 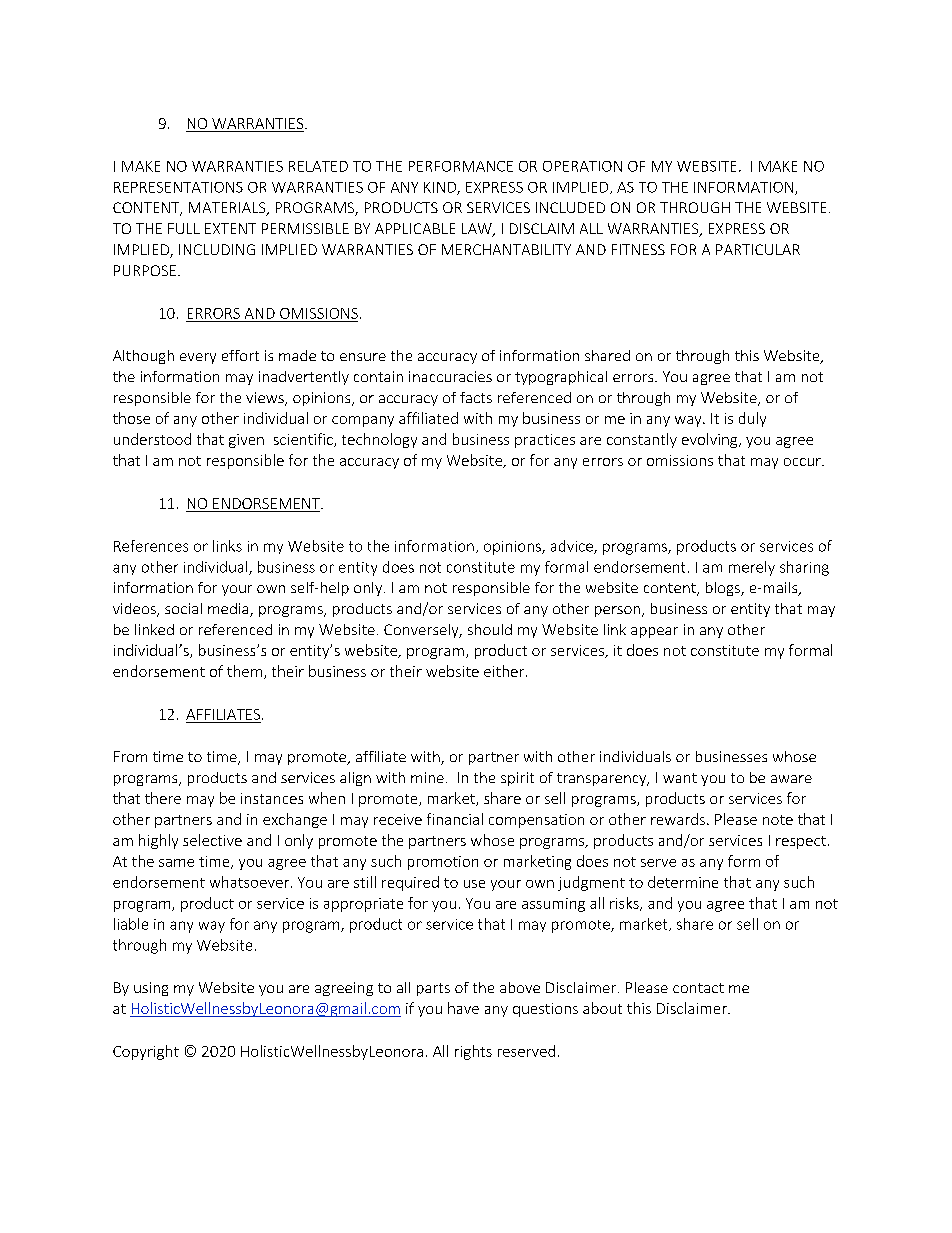 I want to click on KIND, so click(x=441, y=188).
